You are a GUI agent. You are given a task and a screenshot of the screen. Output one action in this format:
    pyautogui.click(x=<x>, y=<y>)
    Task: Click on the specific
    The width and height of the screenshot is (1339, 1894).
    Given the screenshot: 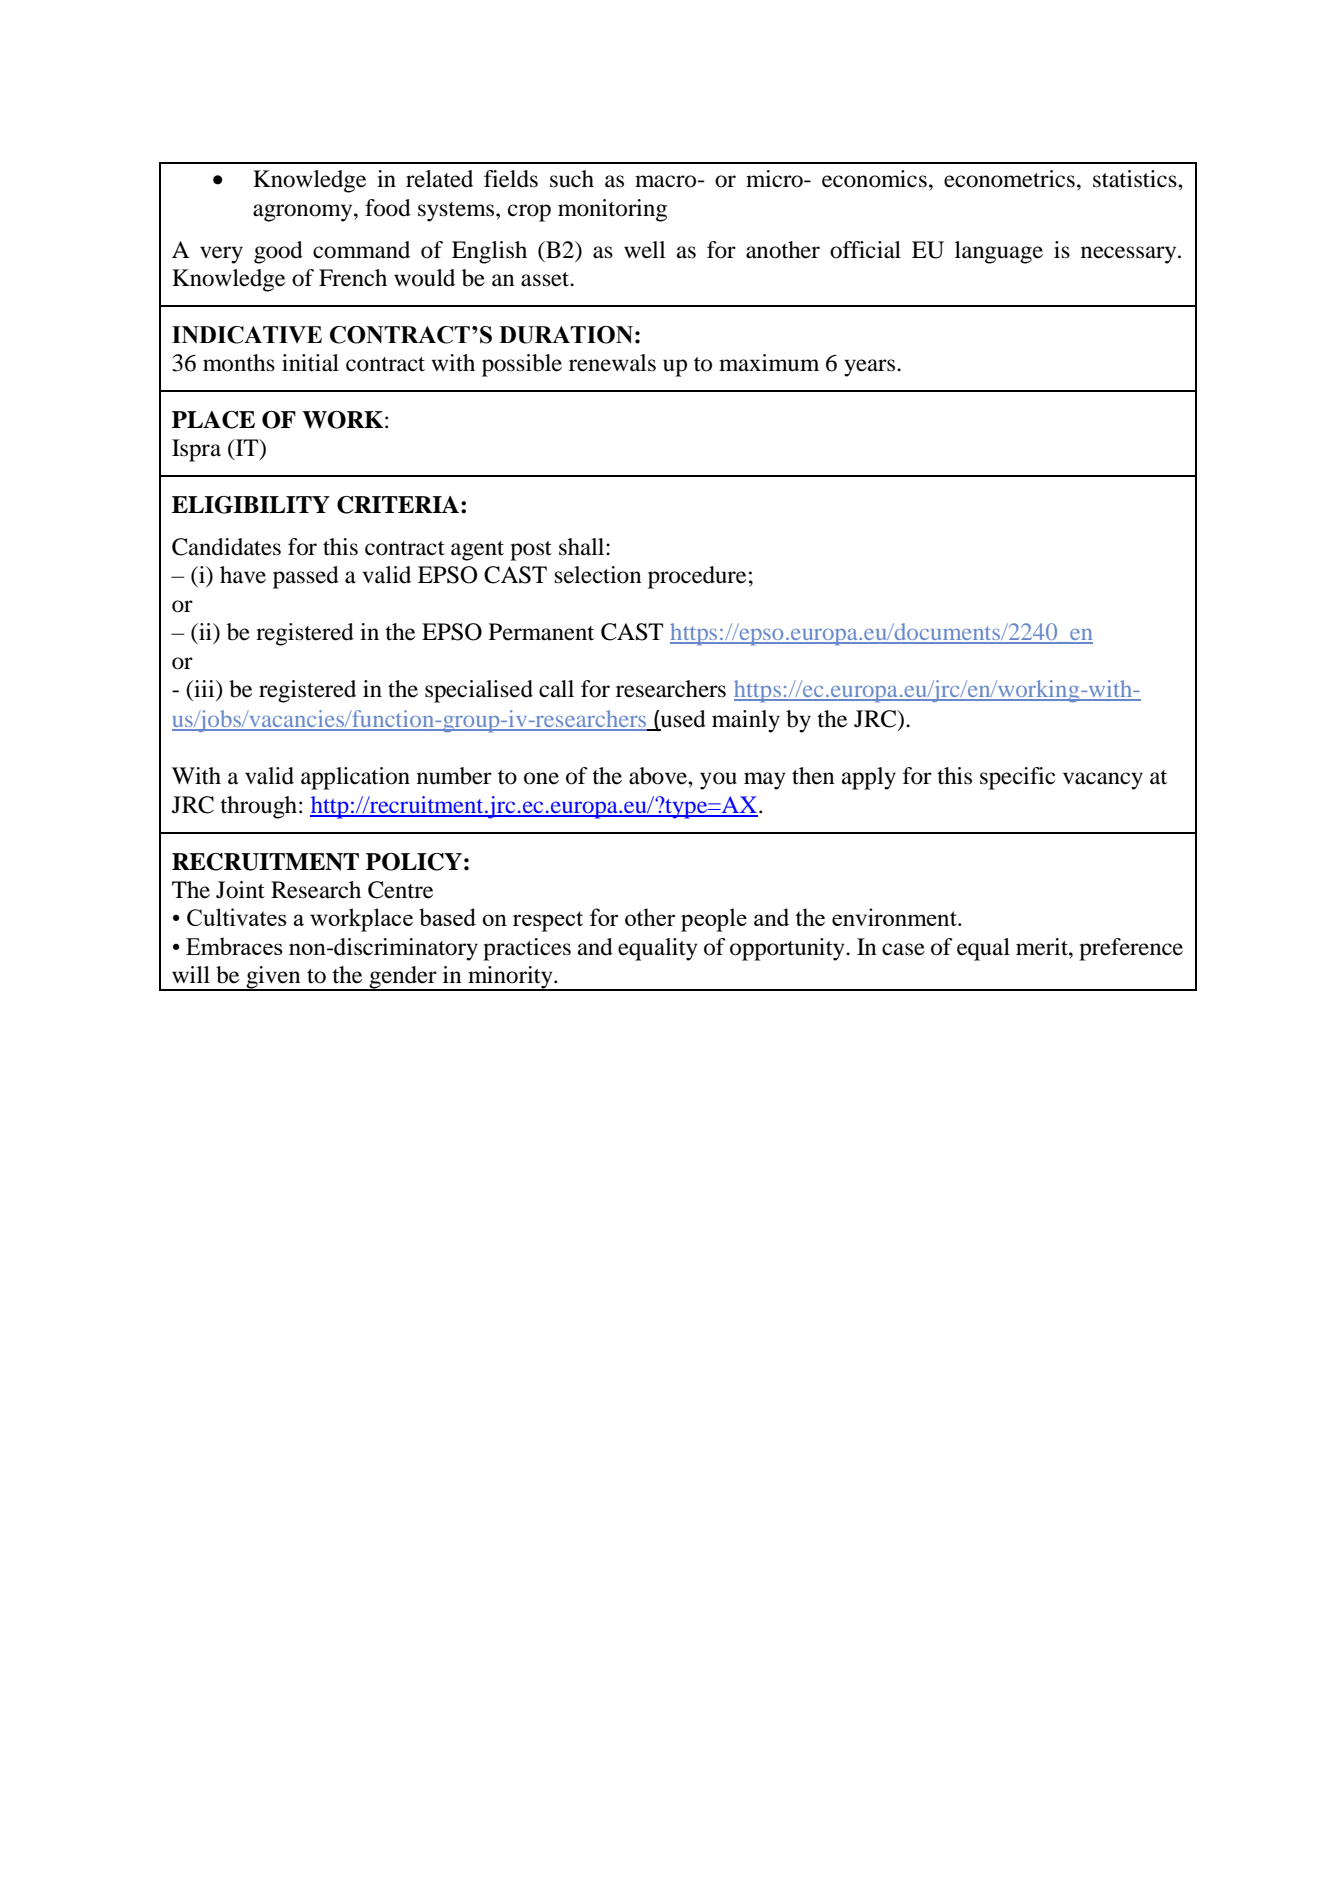 What is the action you would take?
    pyautogui.click(x=1017, y=778)
